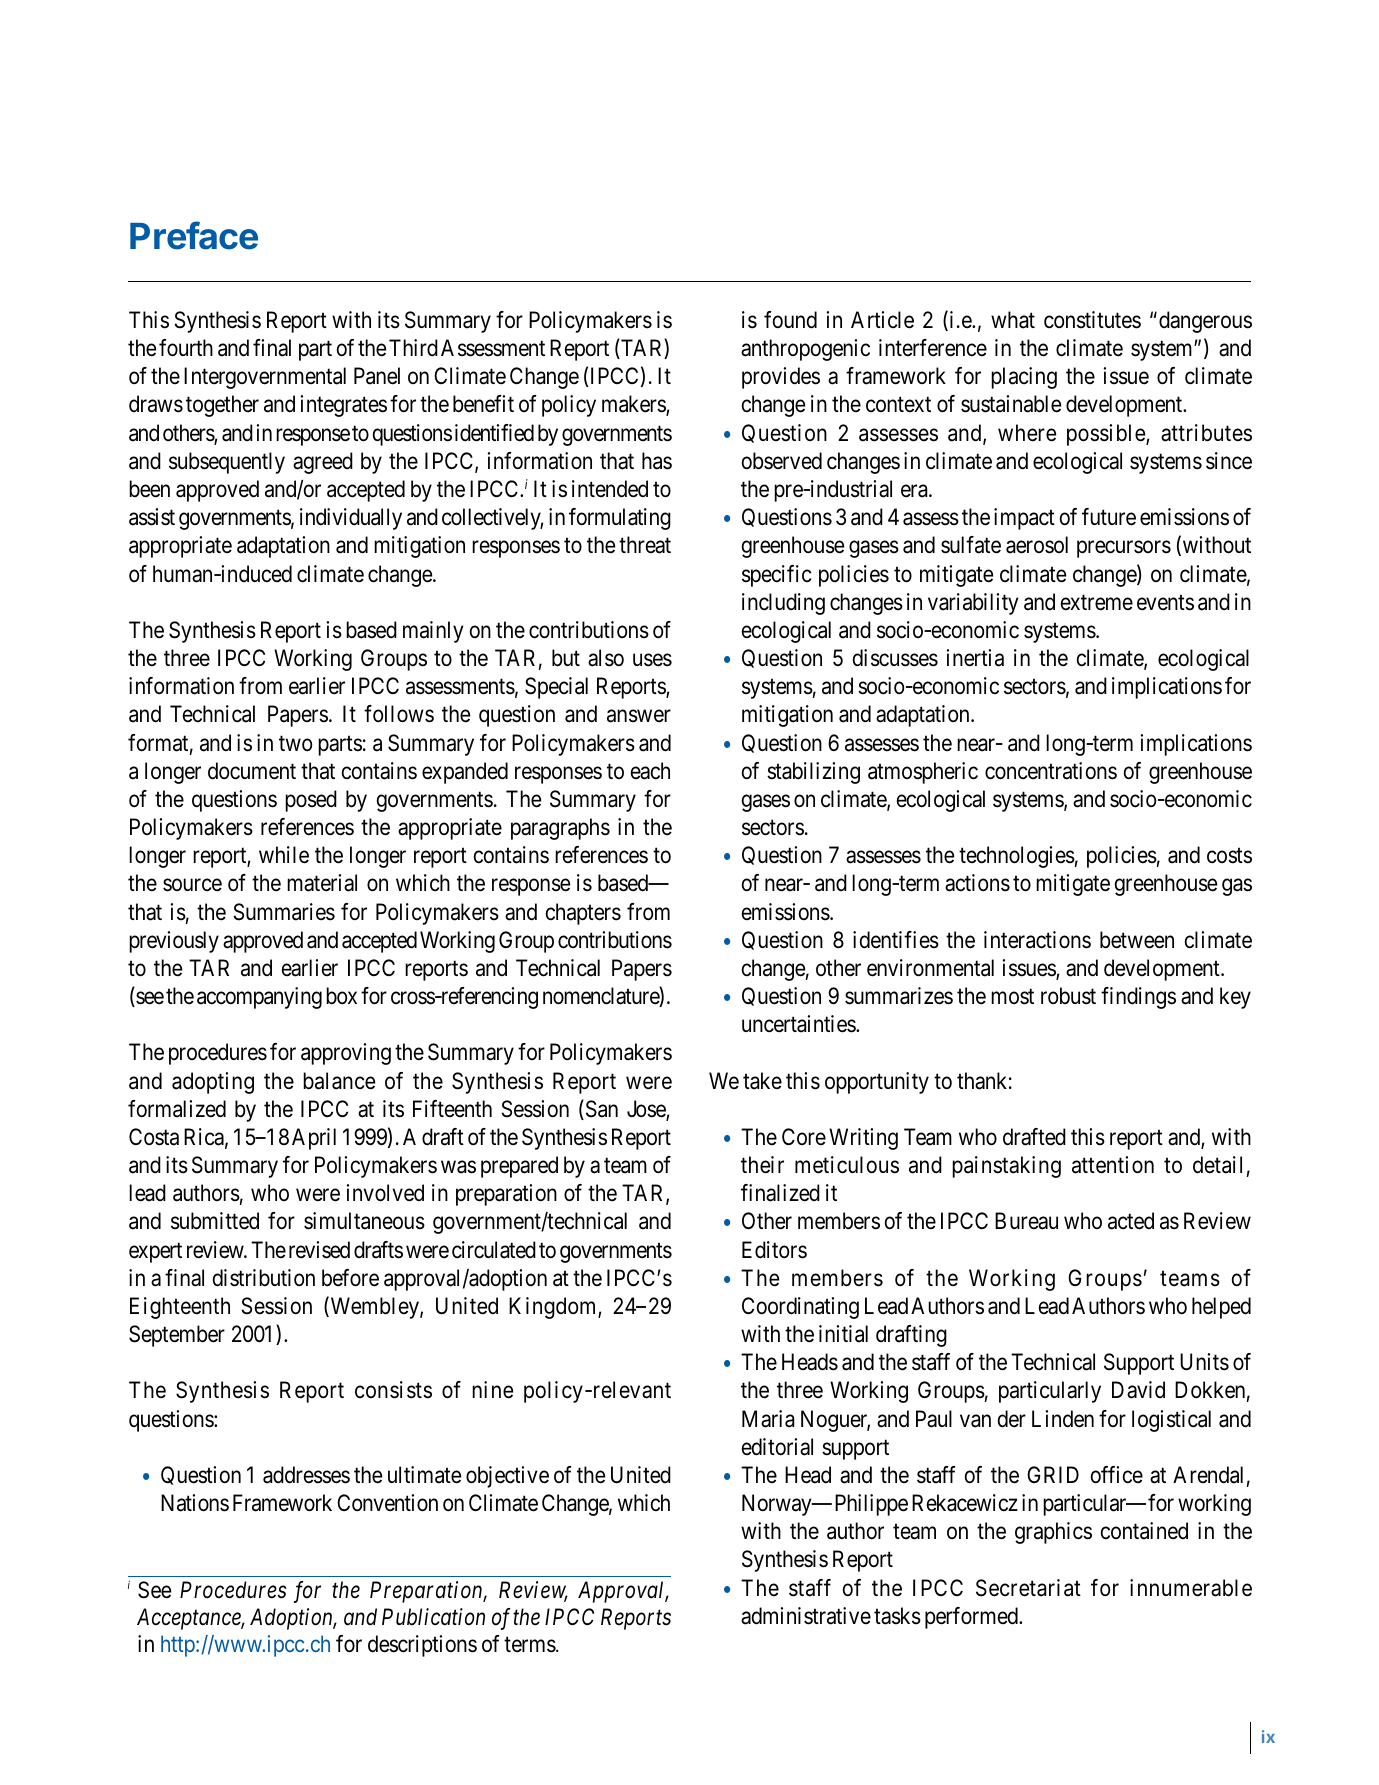  Describe the element at coordinates (790, 320) in the document. I see `found` at that location.
